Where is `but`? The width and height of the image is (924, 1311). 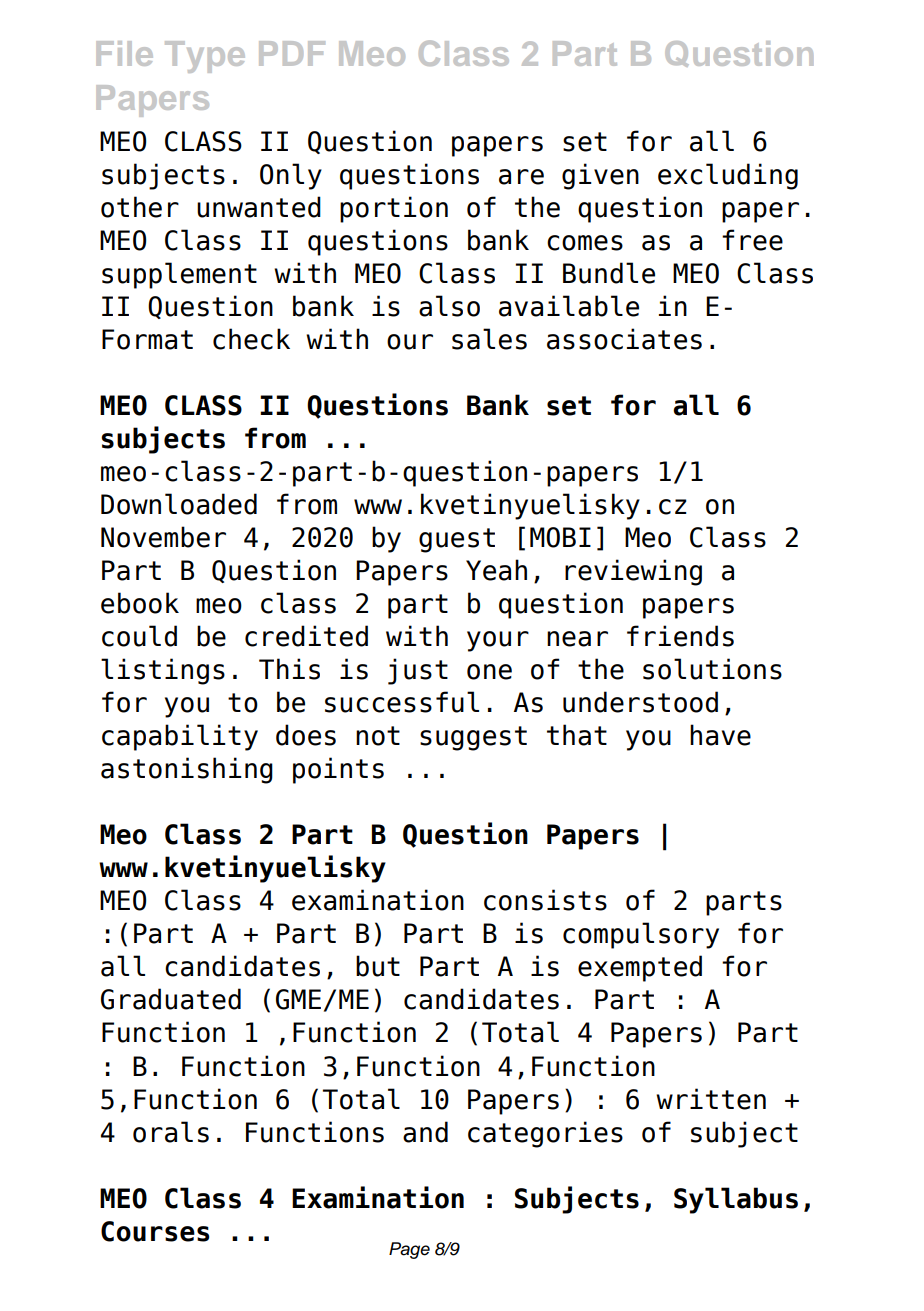
but is located at coordinates (378, 966).
